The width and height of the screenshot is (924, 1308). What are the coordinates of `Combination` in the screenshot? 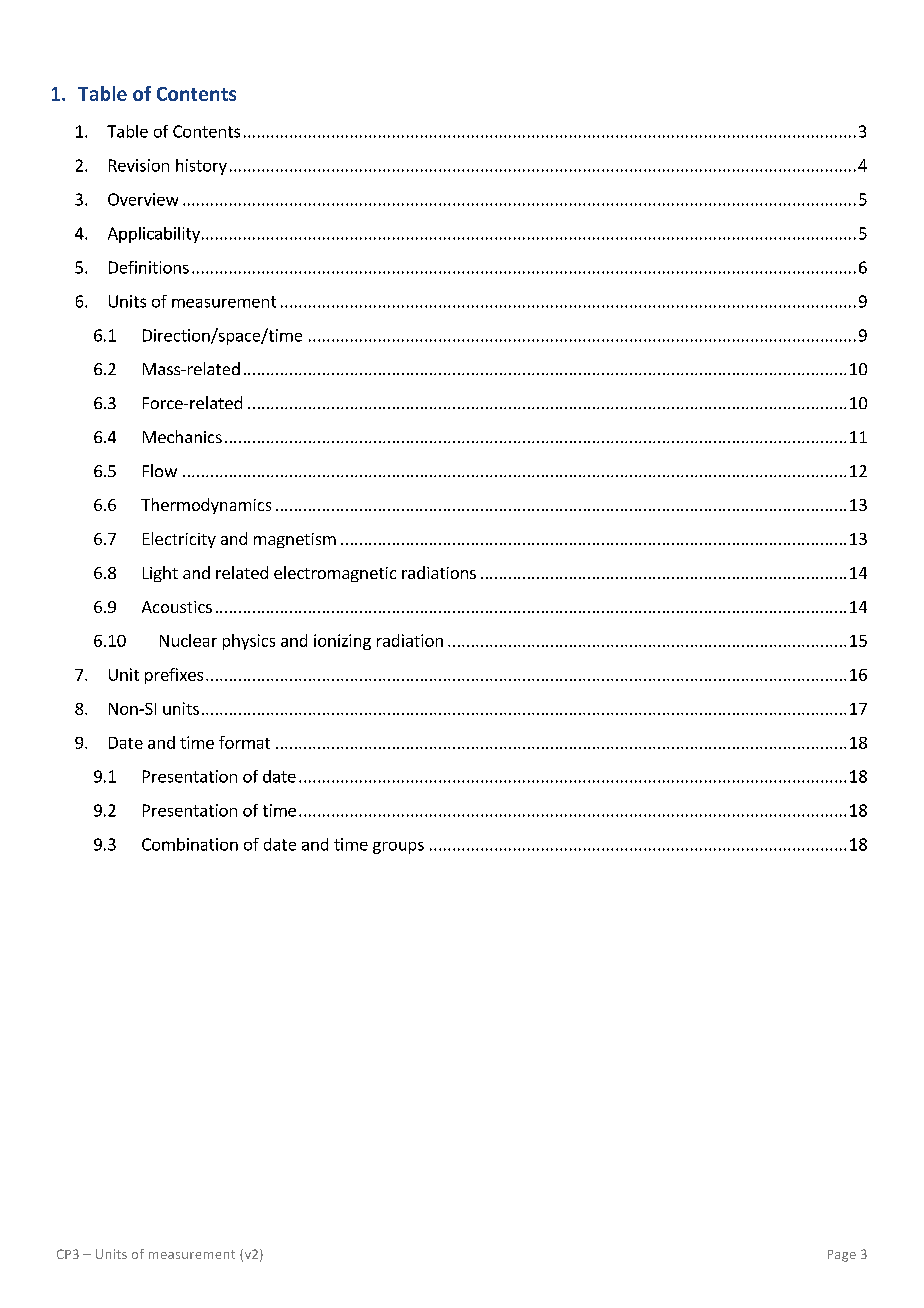 It's located at (190, 844).
